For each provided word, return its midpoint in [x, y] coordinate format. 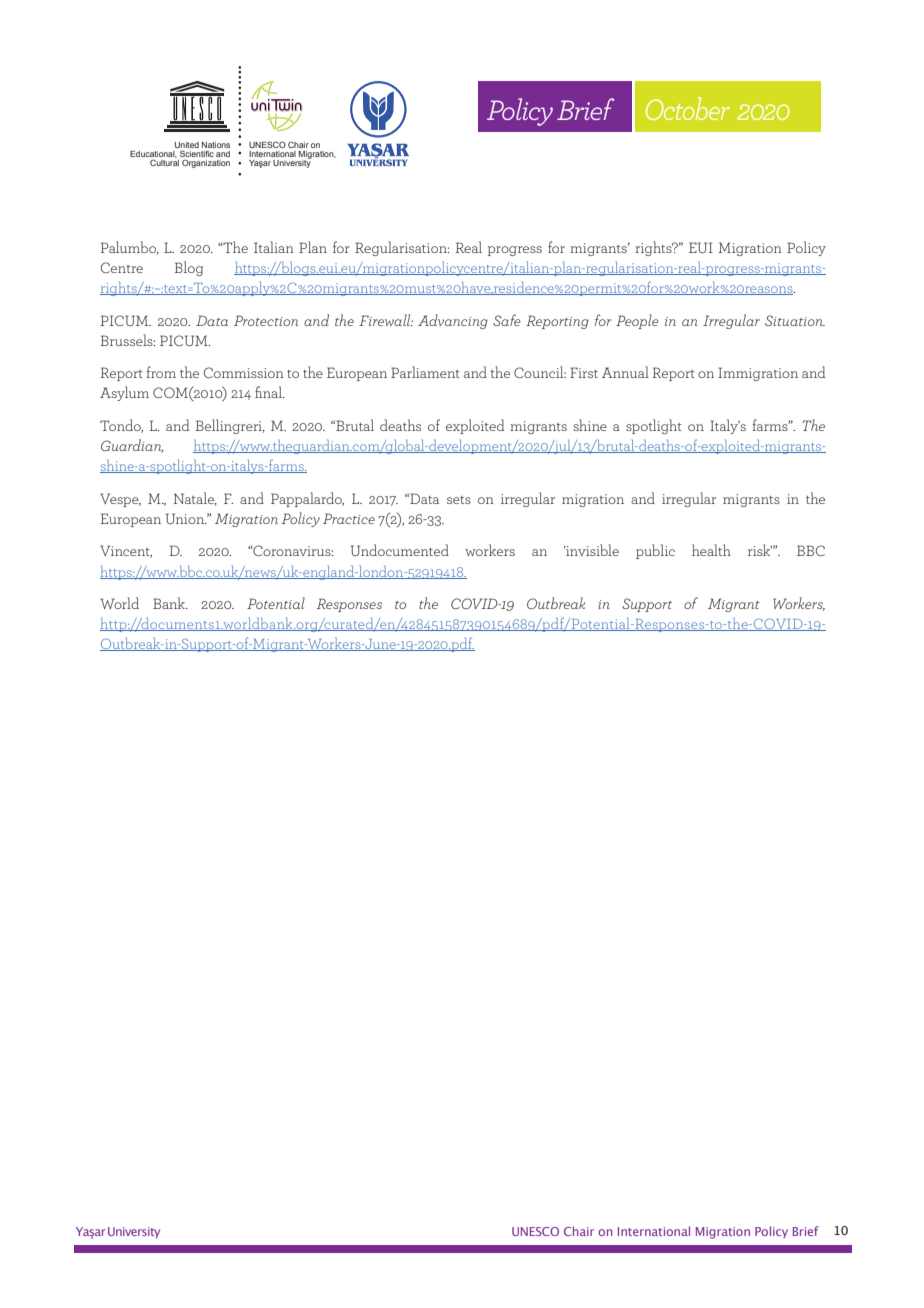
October [688, 108]
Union [186, 518]
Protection [266, 320]
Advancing [453, 321]
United [187, 145]
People [637, 321]
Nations [216, 145]
